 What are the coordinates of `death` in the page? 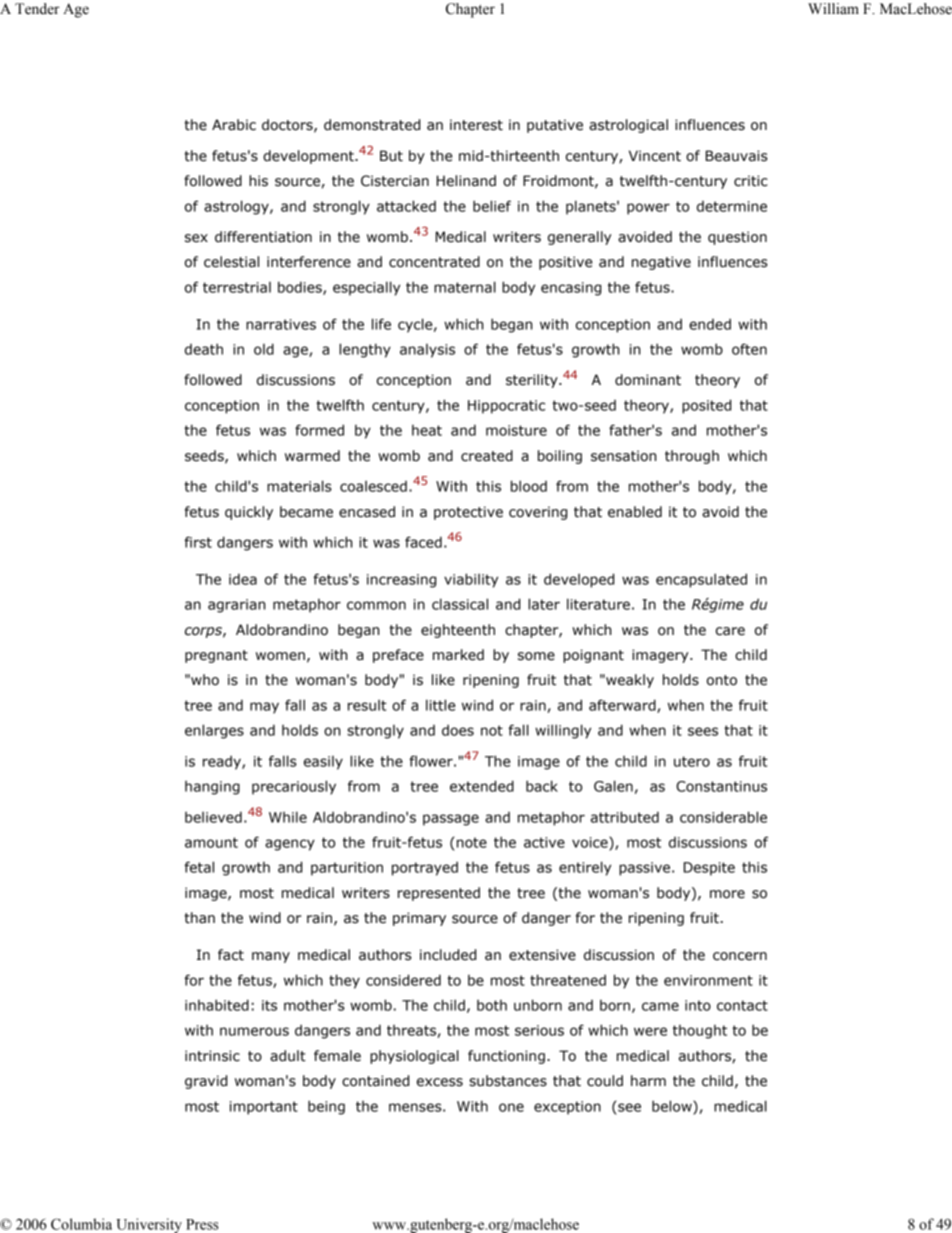 It's located at (204, 349).
